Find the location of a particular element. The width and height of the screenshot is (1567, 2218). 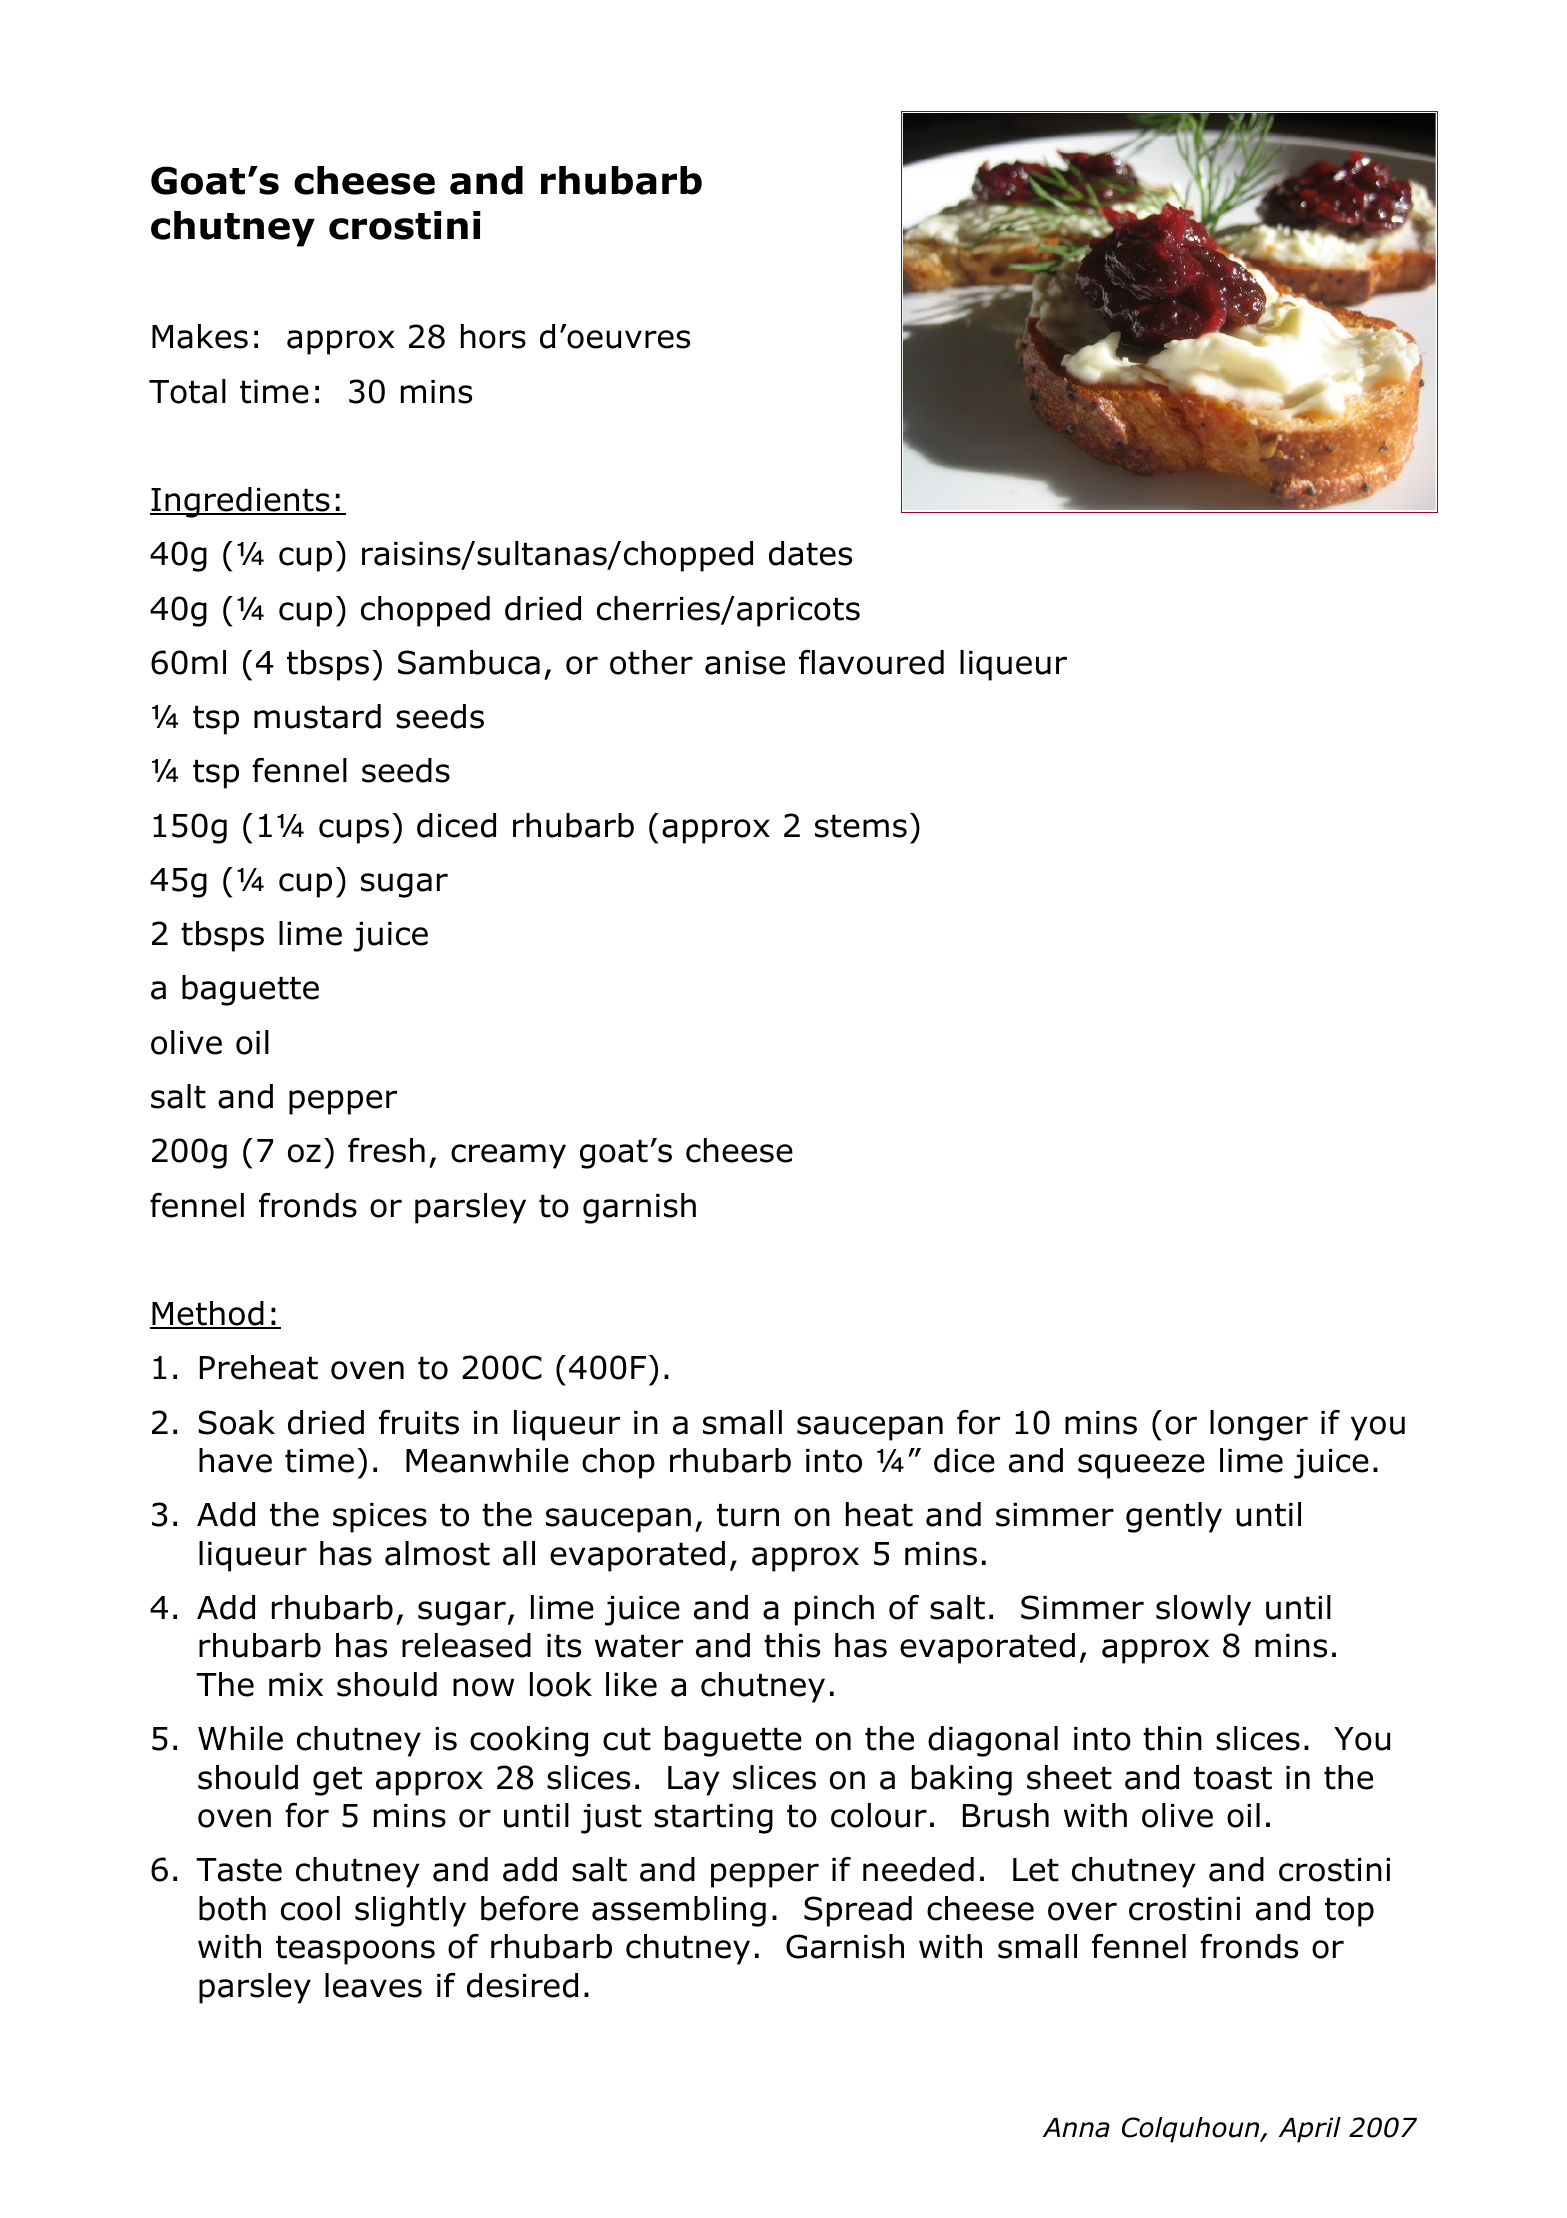

flavoured is located at coordinates (871, 662).
